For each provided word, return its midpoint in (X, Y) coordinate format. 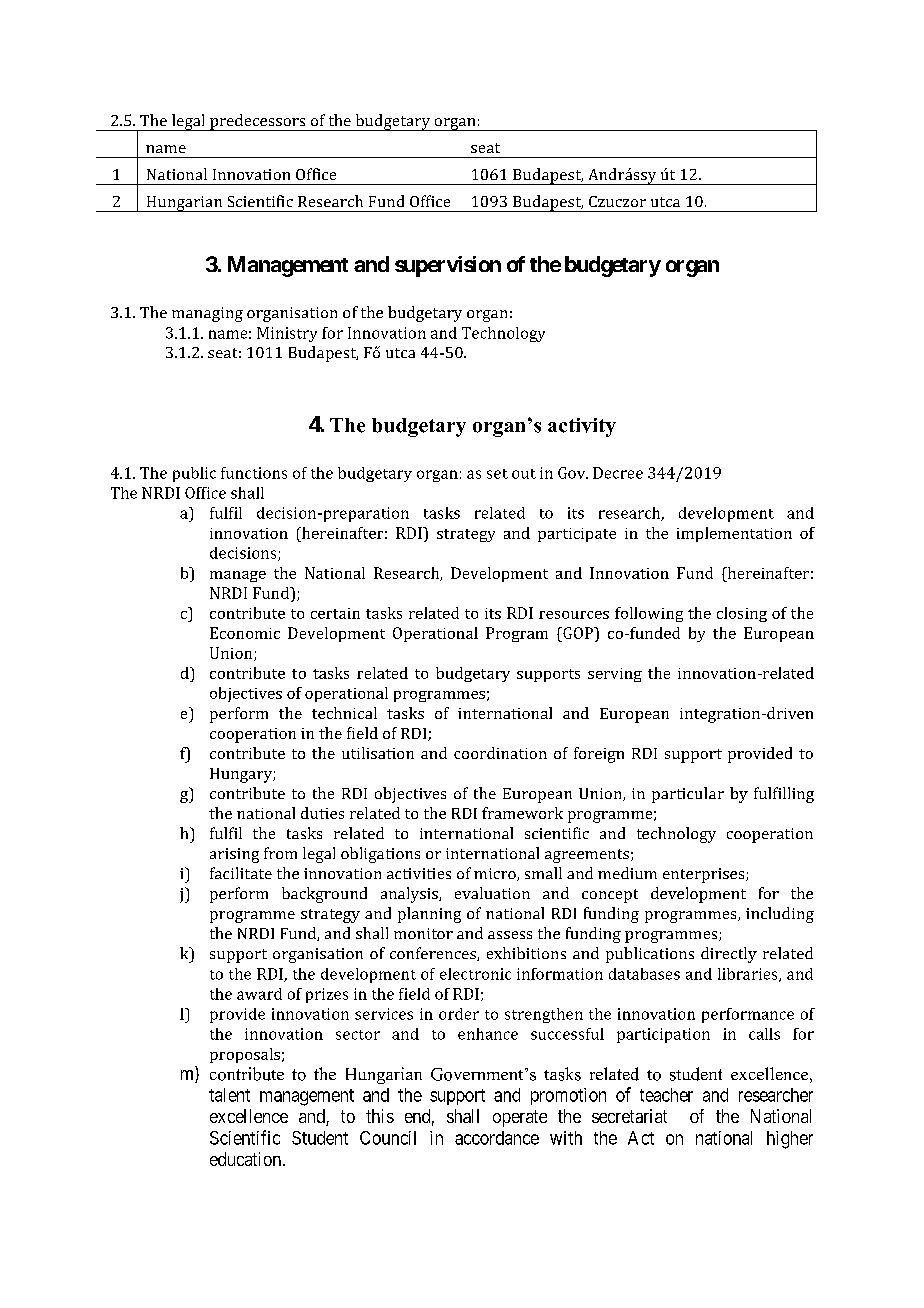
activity (582, 427)
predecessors (258, 122)
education (245, 1159)
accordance (497, 1138)
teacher (666, 1095)
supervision (448, 266)
